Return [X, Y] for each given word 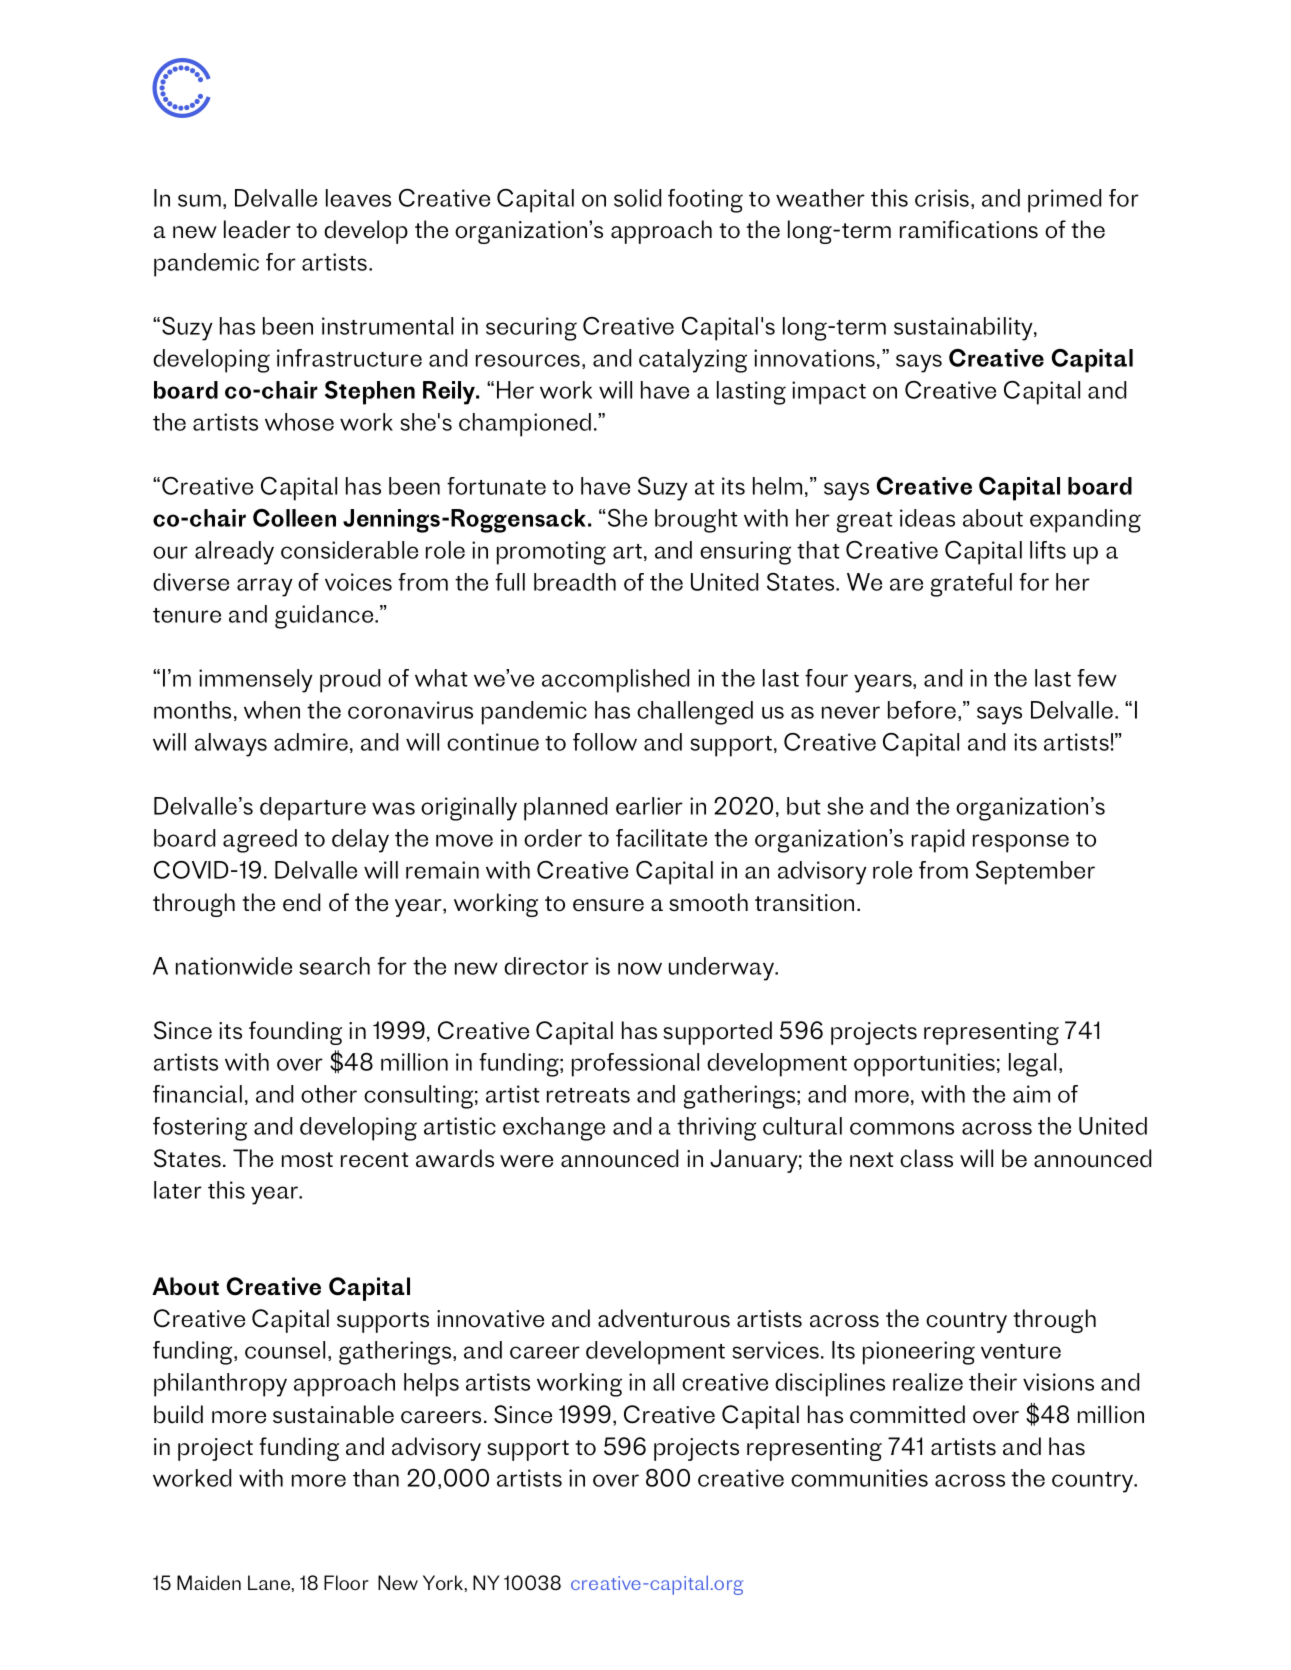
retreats [588, 1095]
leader [257, 229]
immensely [256, 681]
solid [637, 198]
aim [1031, 1094]
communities [859, 1478]
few [1097, 678]
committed [907, 1414]
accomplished [615, 681]
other [329, 1094]
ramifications [969, 229]
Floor [346, 1582]
